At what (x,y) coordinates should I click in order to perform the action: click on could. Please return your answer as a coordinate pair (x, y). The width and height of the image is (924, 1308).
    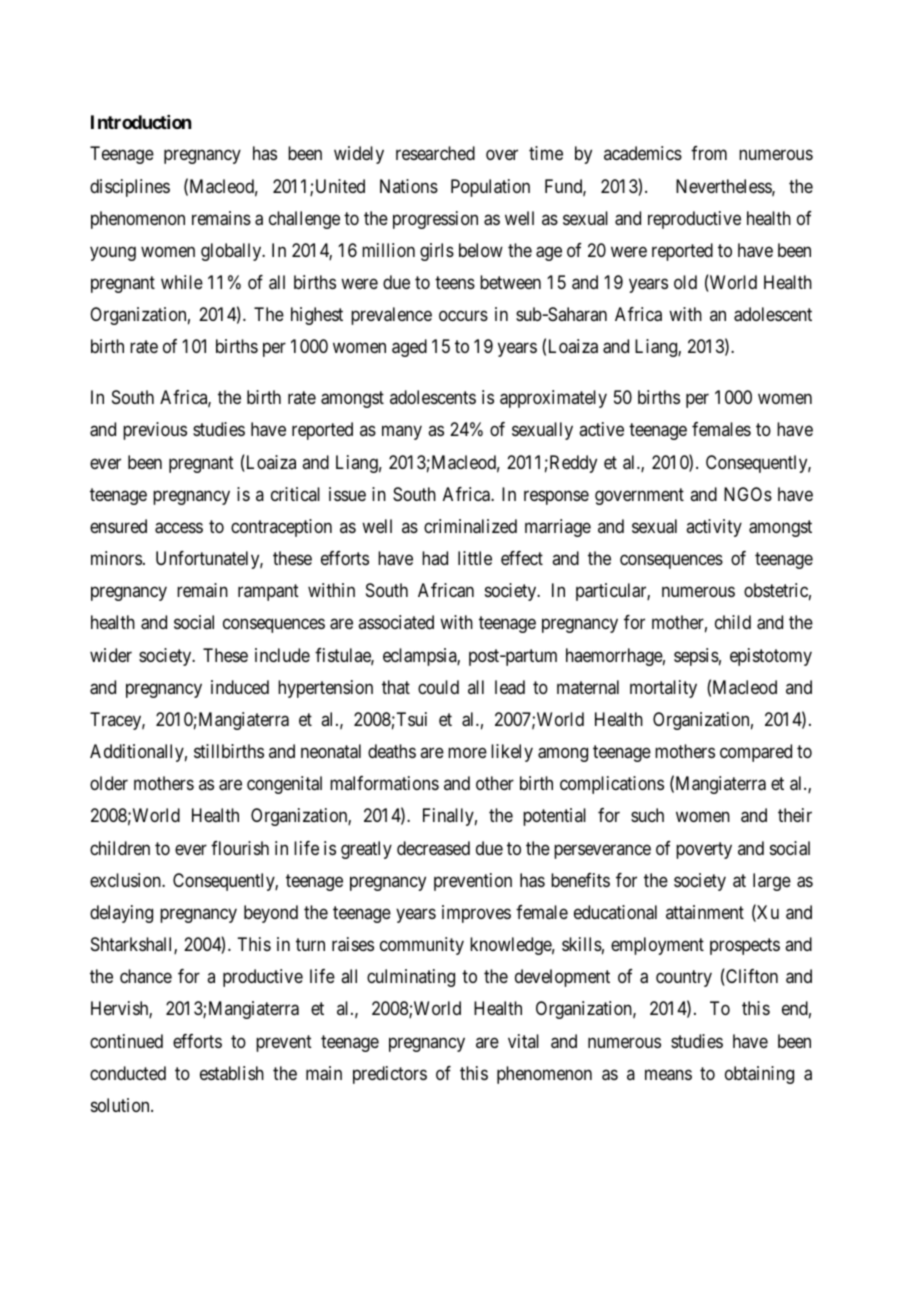
    Looking at the image, I should click on (438, 687).
